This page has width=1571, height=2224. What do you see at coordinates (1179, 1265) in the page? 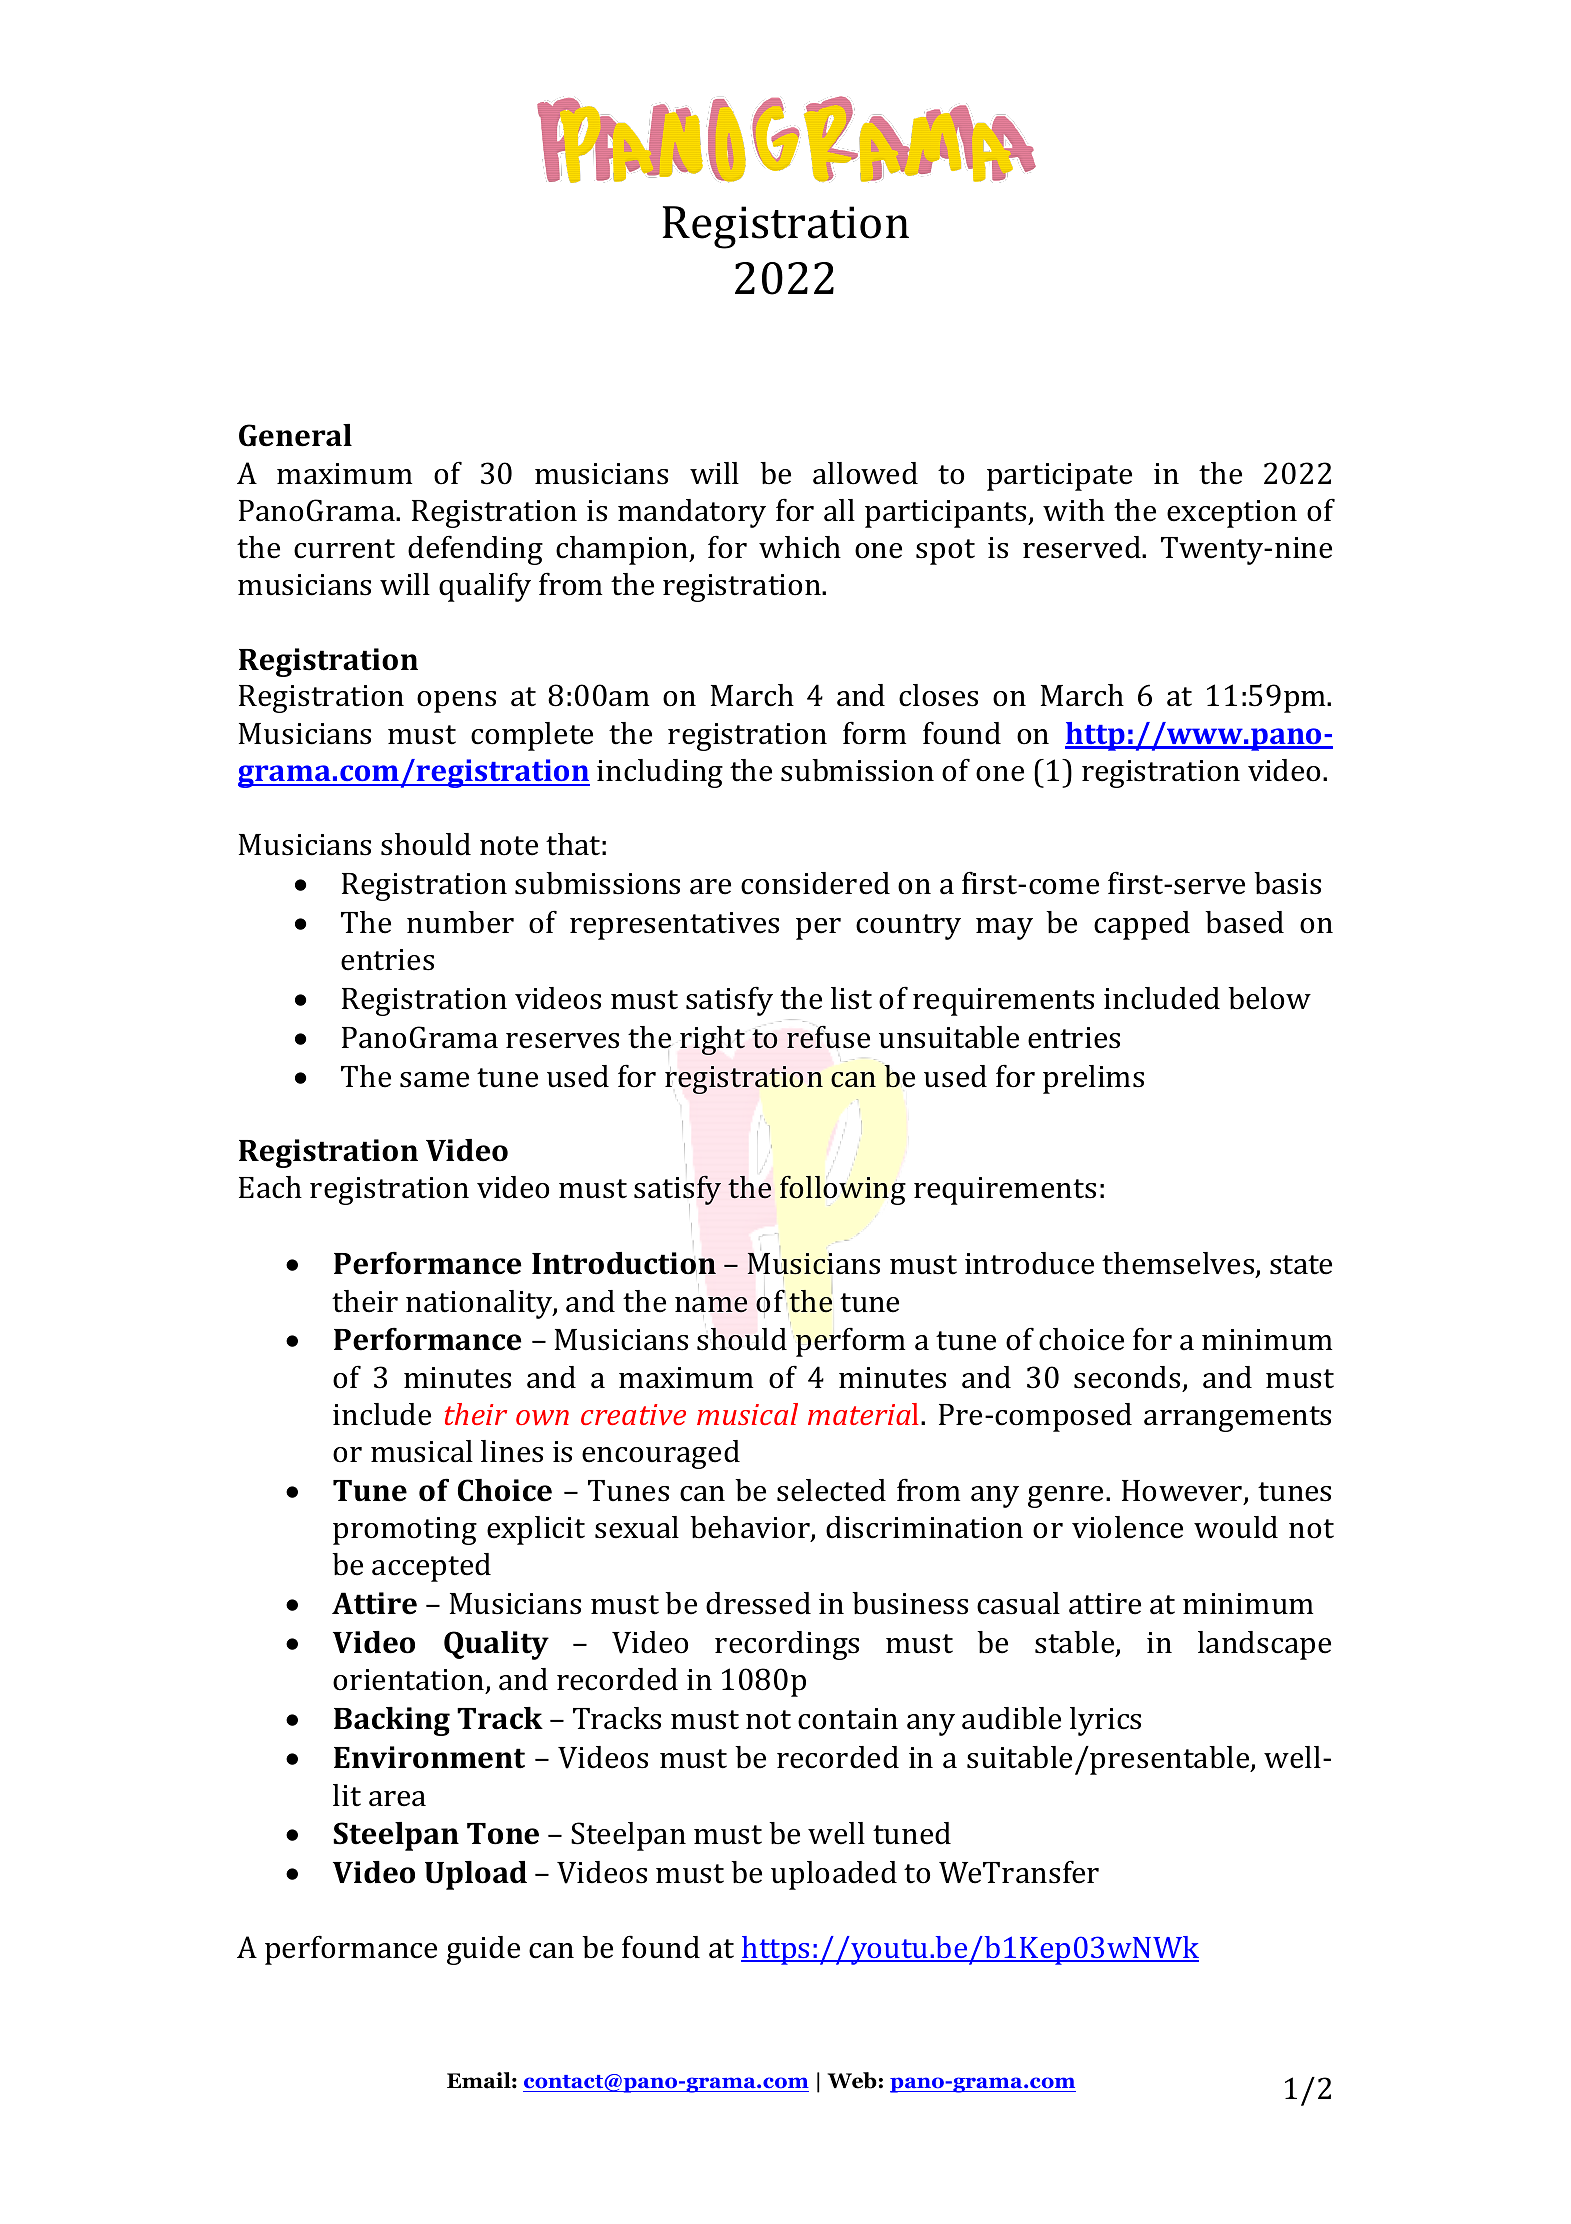
I see `themselves` at bounding box center [1179, 1265].
